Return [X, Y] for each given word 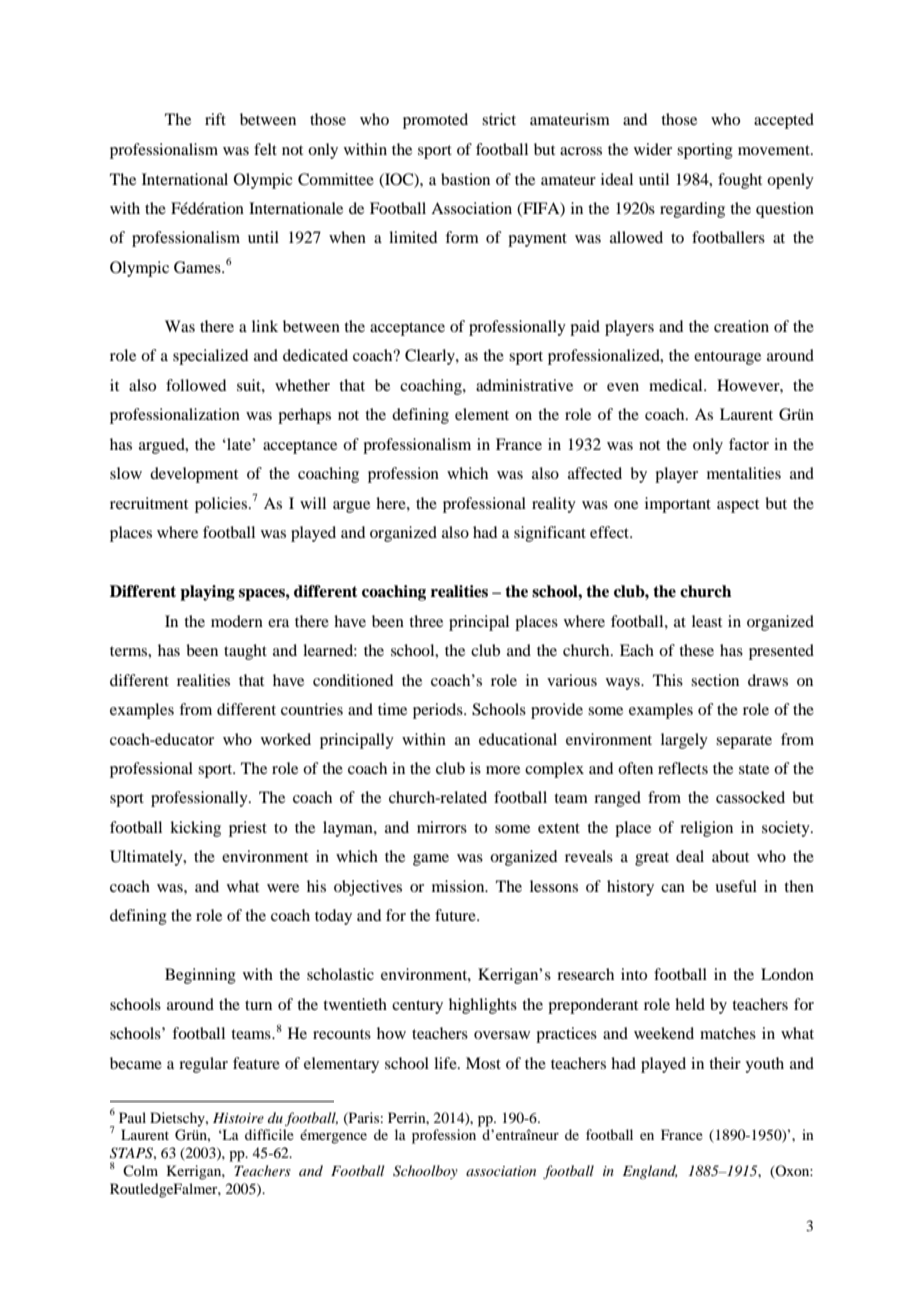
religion [706, 829]
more [503, 770]
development [194, 475]
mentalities [744, 473]
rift [215, 119]
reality [554, 505]
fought [740, 181]
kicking [195, 829]
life [446, 1063]
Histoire [238, 1118]
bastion [465, 179]
